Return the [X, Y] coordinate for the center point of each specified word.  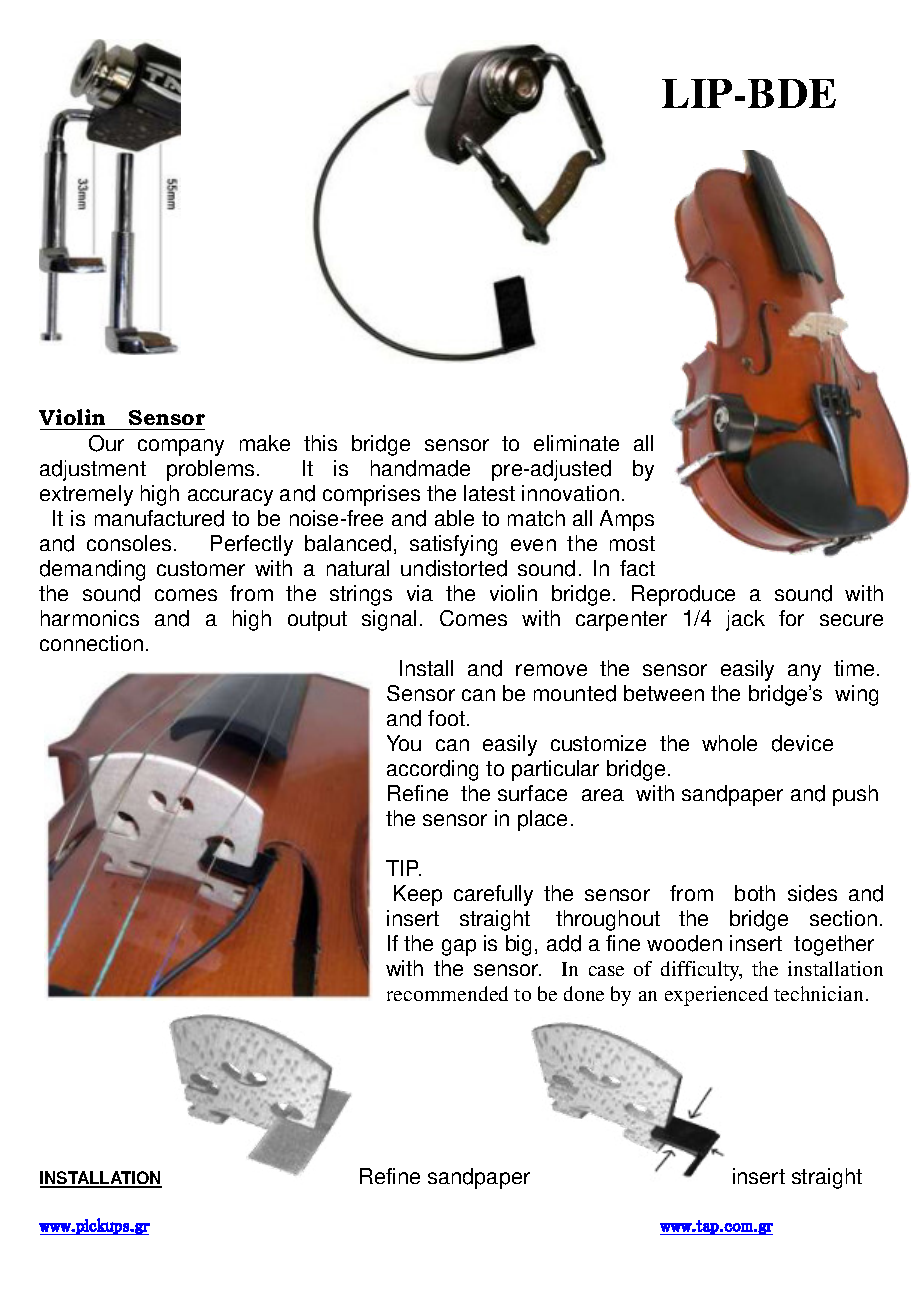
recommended [447, 993]
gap [459, 947]
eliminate [576, 443]
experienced [716, 996]
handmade [420, 468]
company [181, 447]
